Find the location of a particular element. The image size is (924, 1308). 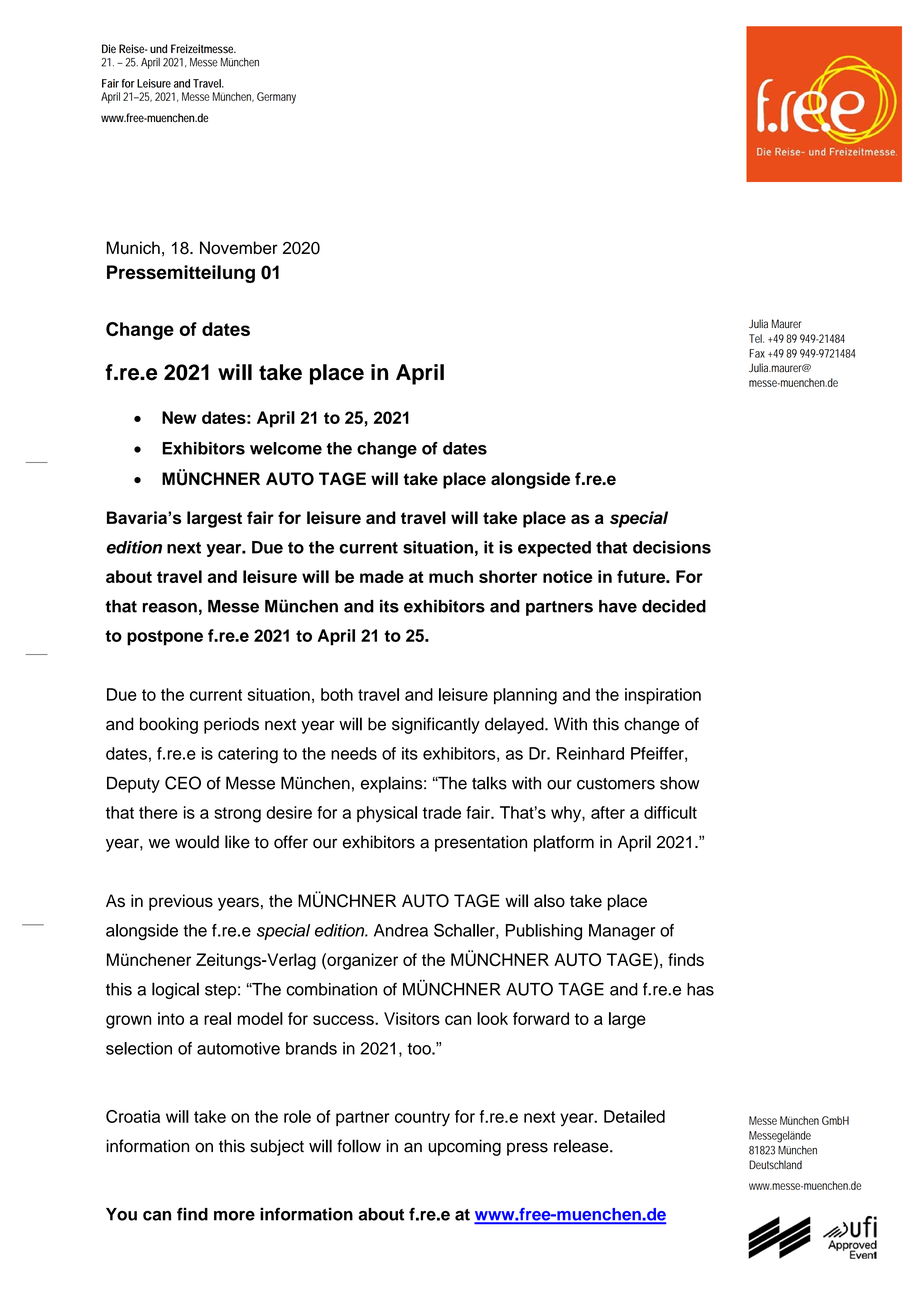

Germany is located at coordinates (276, 98).
